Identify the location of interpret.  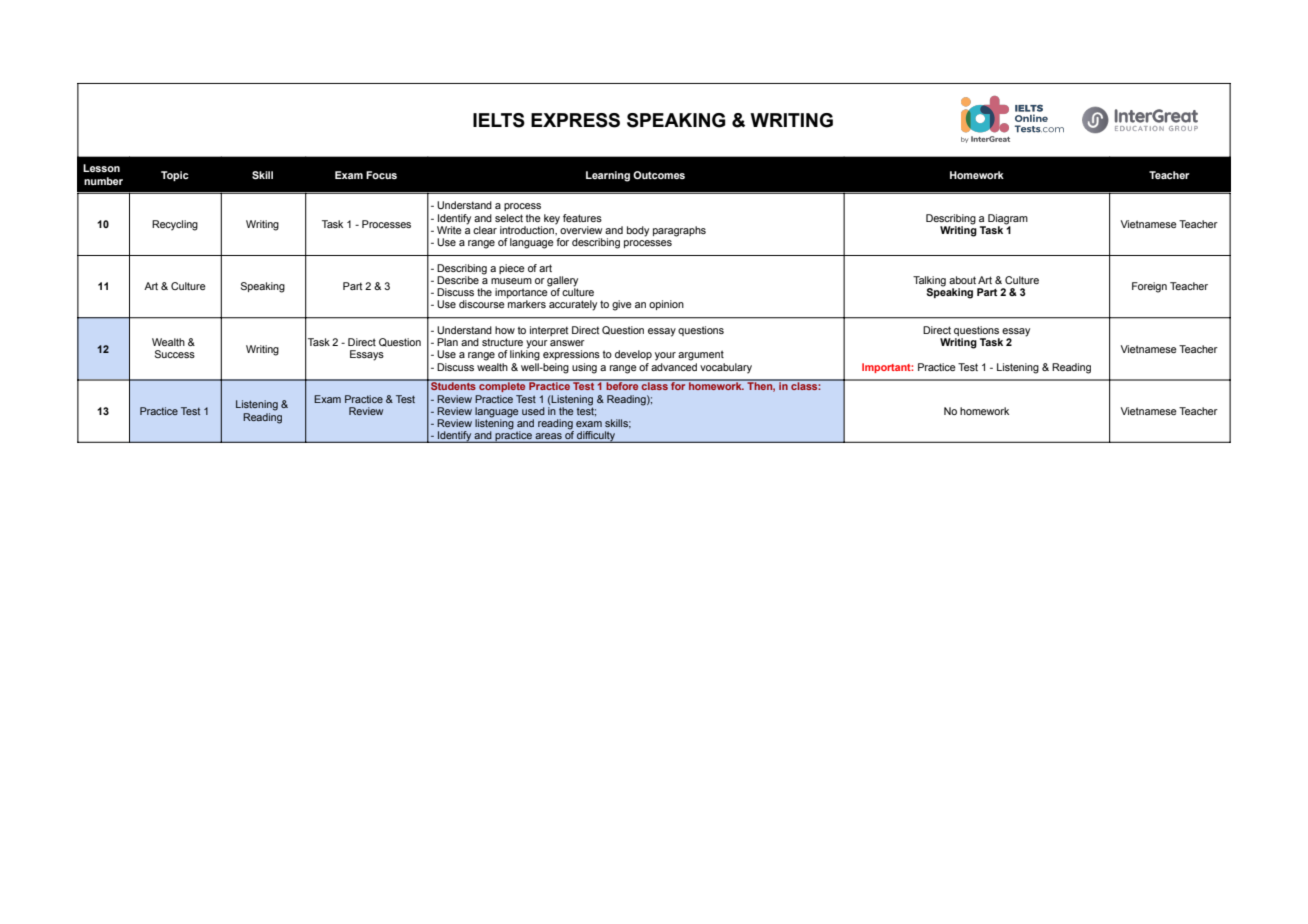
(549, 331).
